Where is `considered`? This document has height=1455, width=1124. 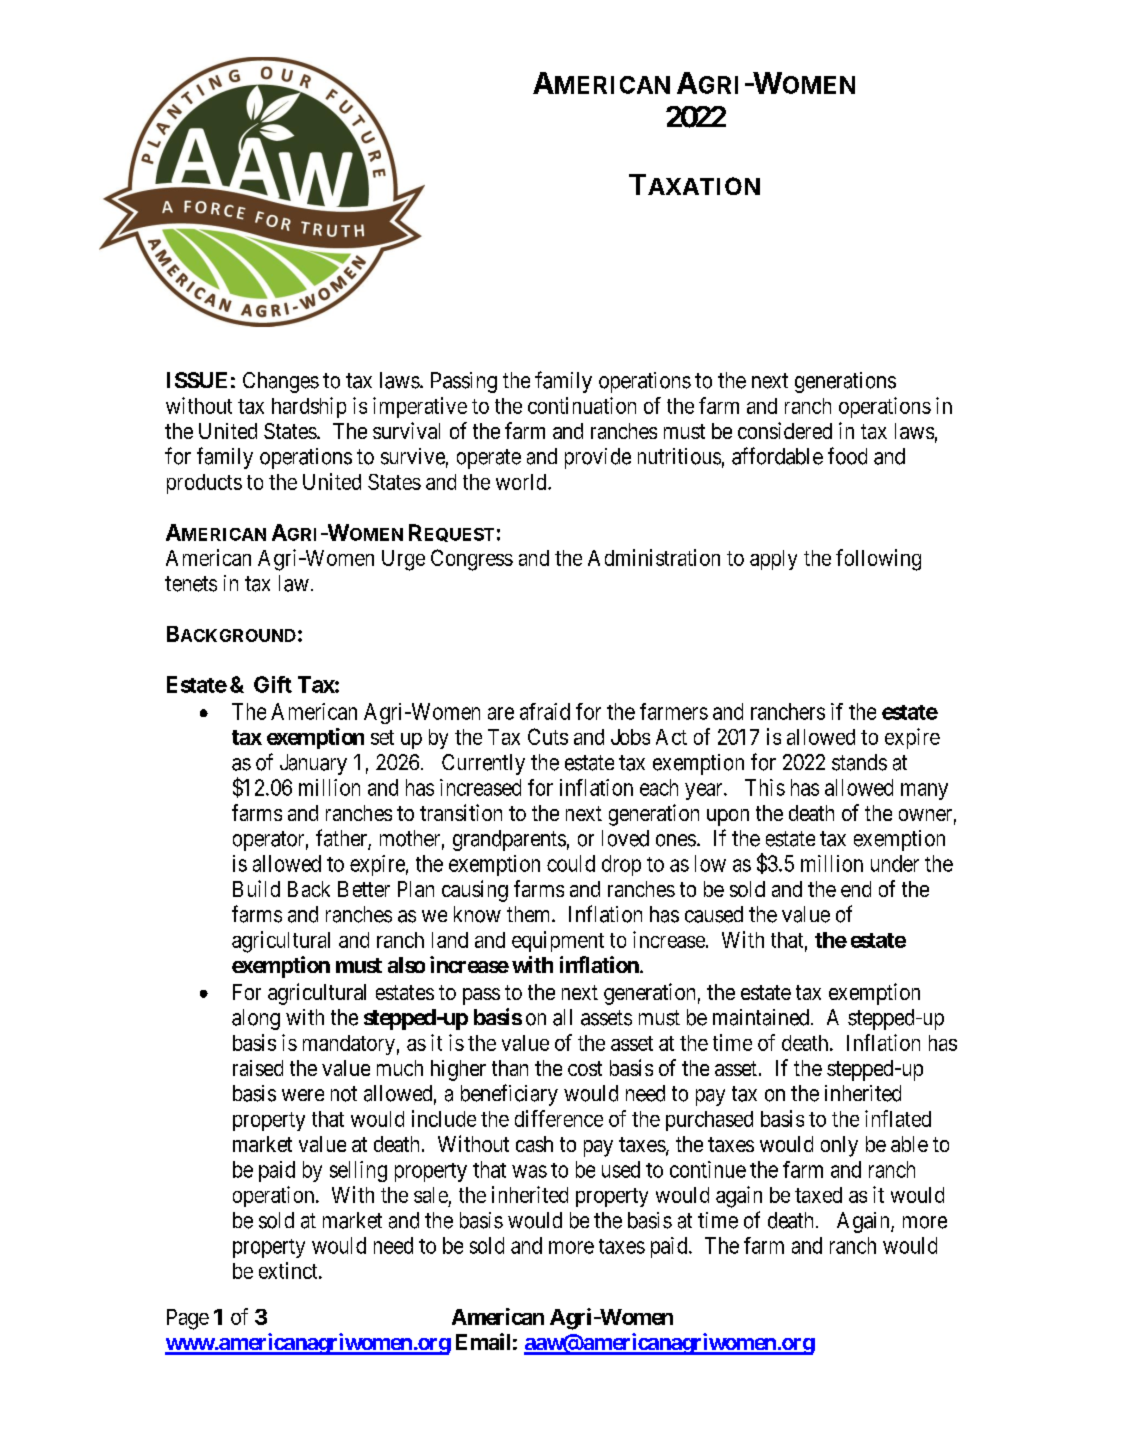
considered is located at coordinates (785, 430).
